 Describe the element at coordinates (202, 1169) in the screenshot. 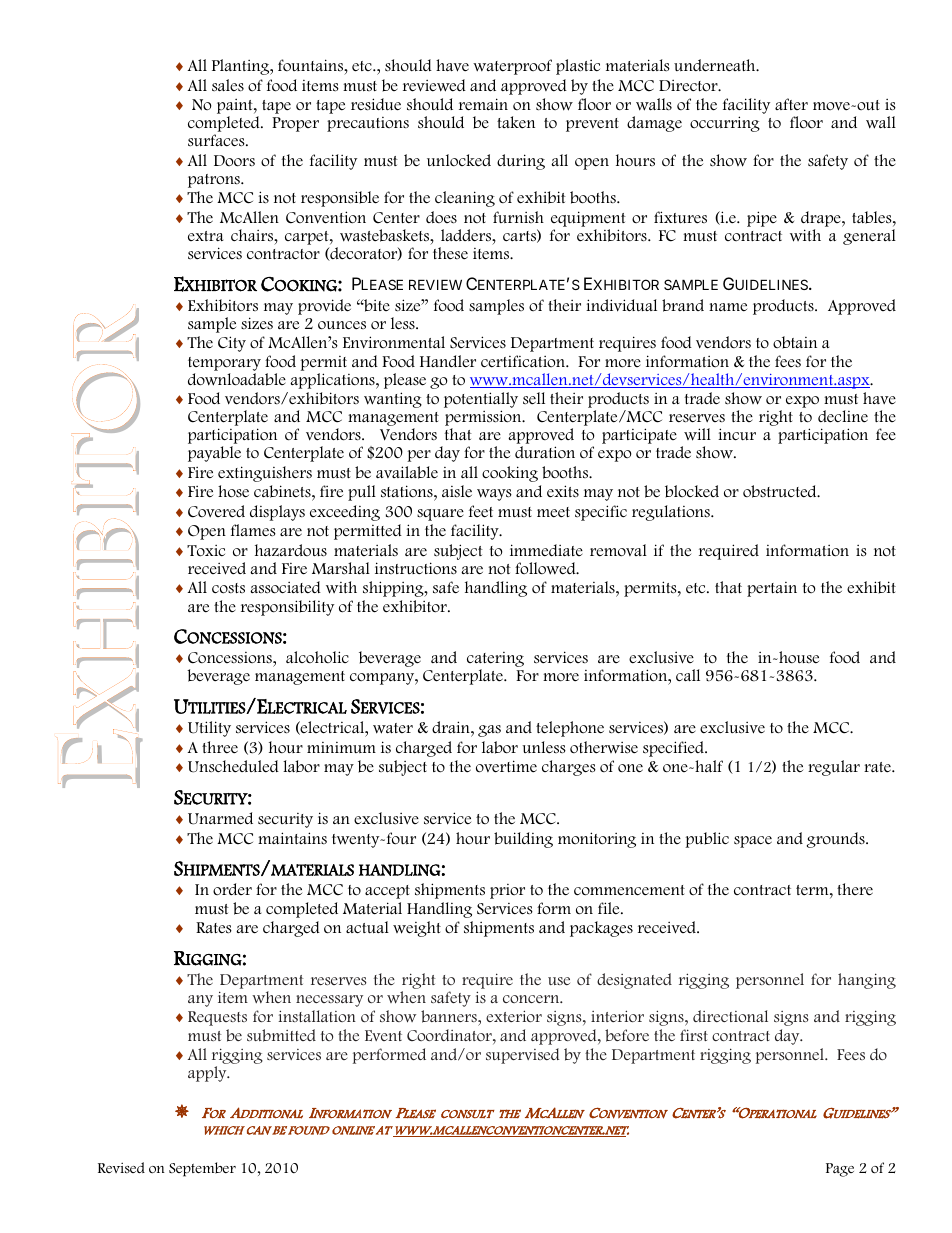

I see `September` at that location.
